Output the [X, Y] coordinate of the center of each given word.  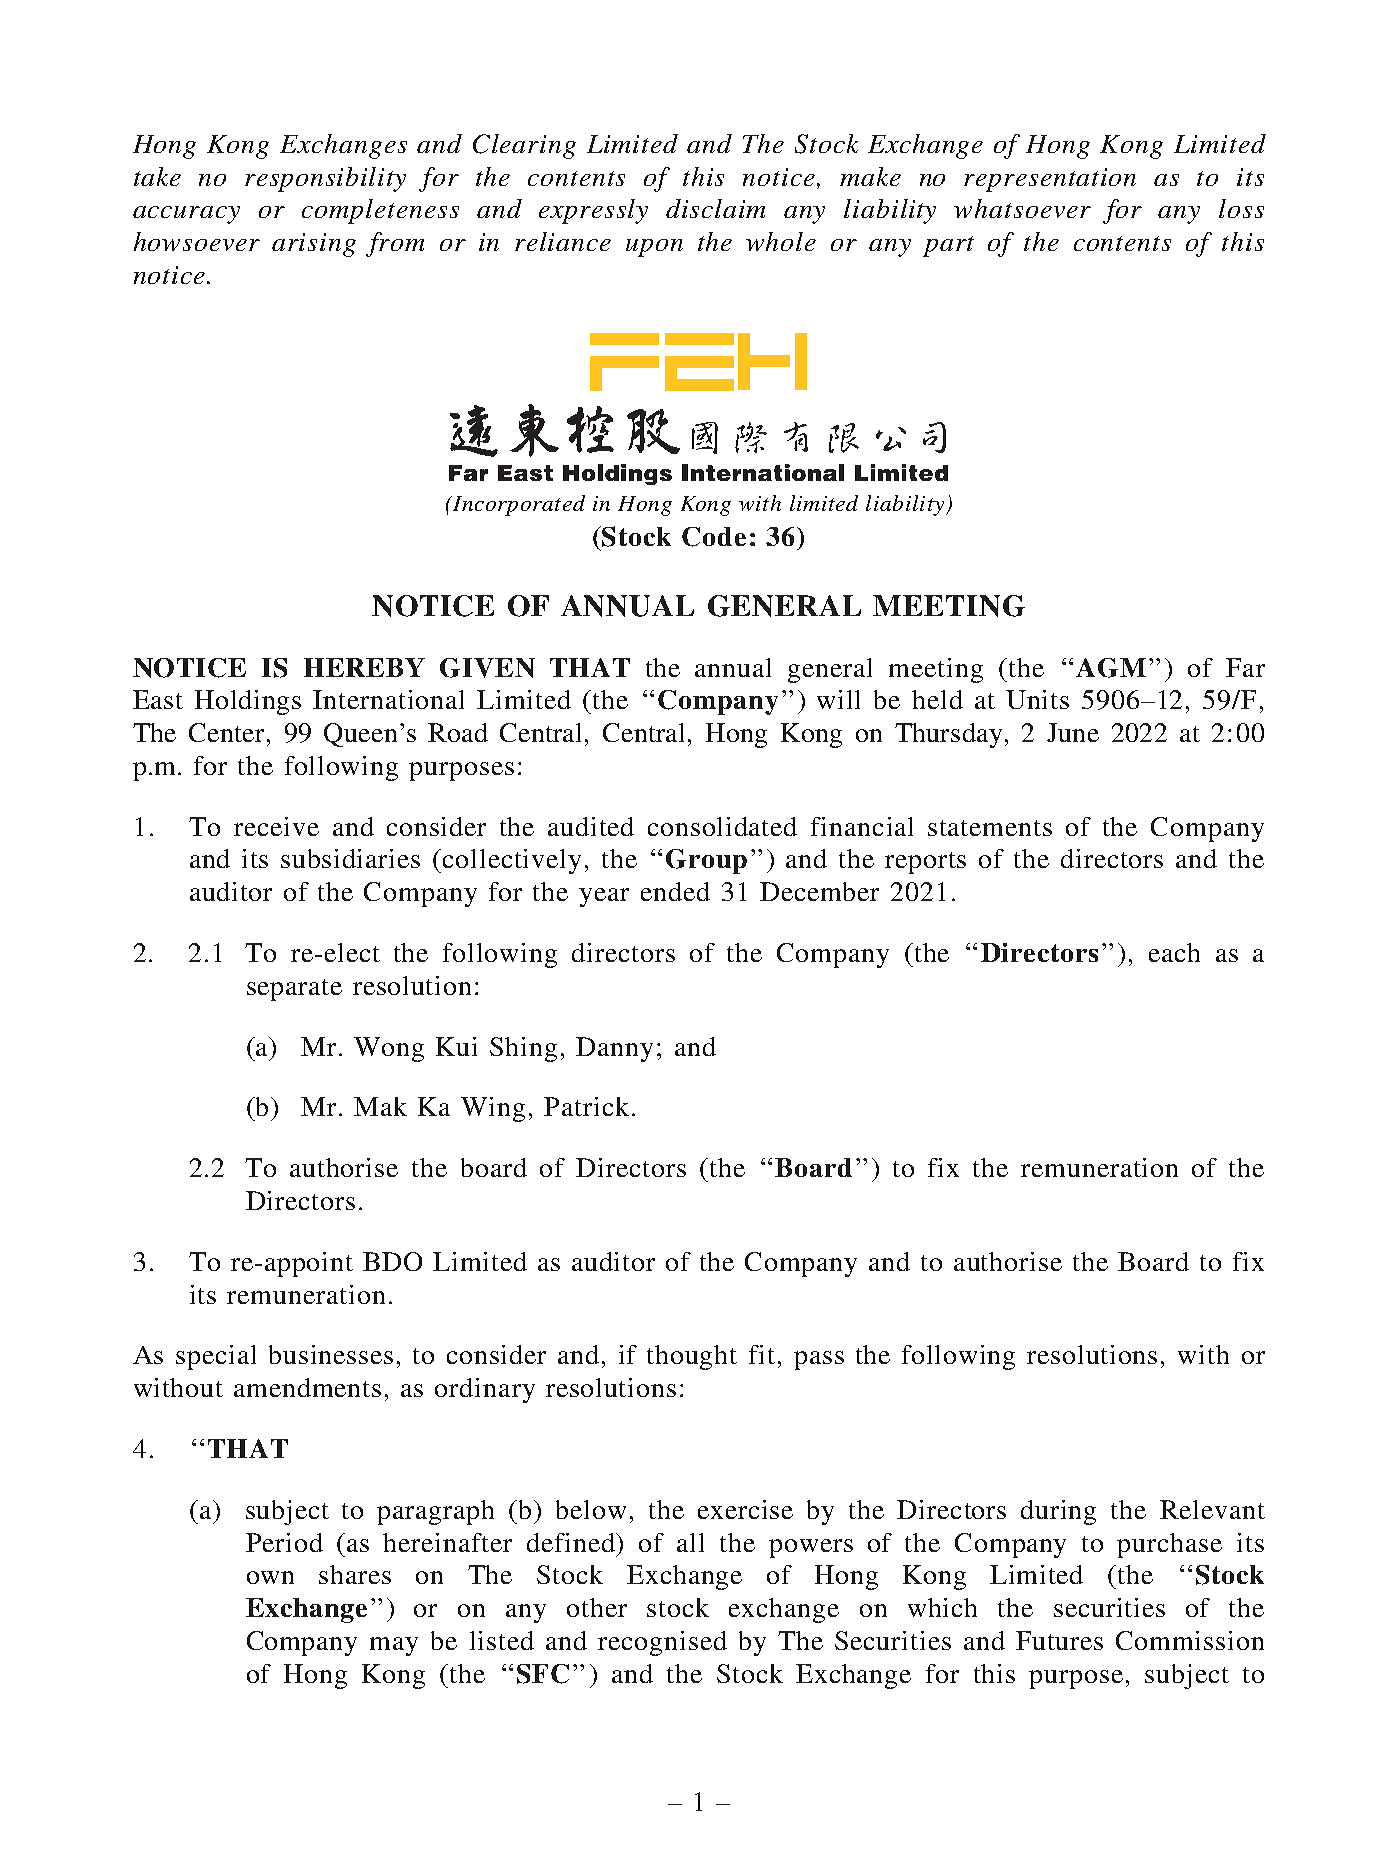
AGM [1111, 668]
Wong [389, 1049]
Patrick [586, 1106]
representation [1050, 180]
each [1174, 952]
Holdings [248, 702]
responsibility [325, 179]
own [270, 1577]
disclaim [715, 208]
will [838, 699]
